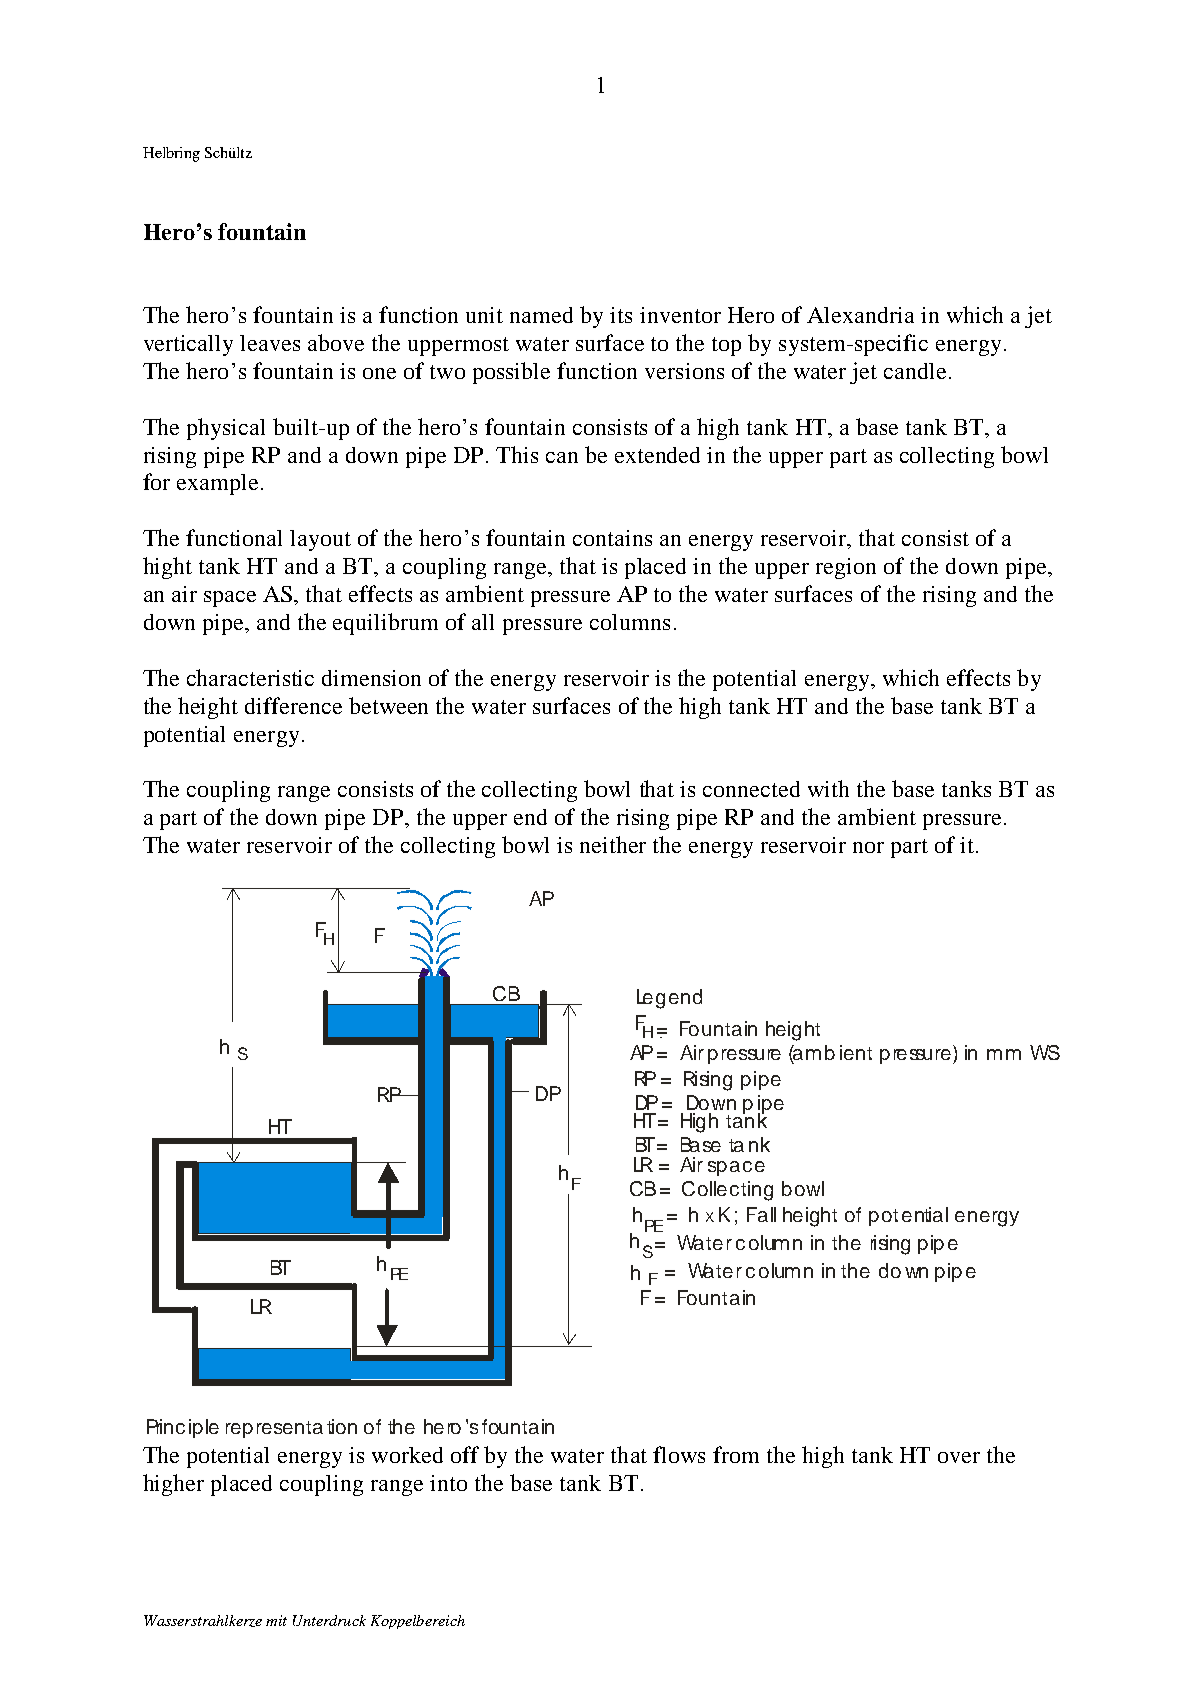 The width and height of the screenshot is (1202, 1702). I want to click on into, so click(448, 1483).
